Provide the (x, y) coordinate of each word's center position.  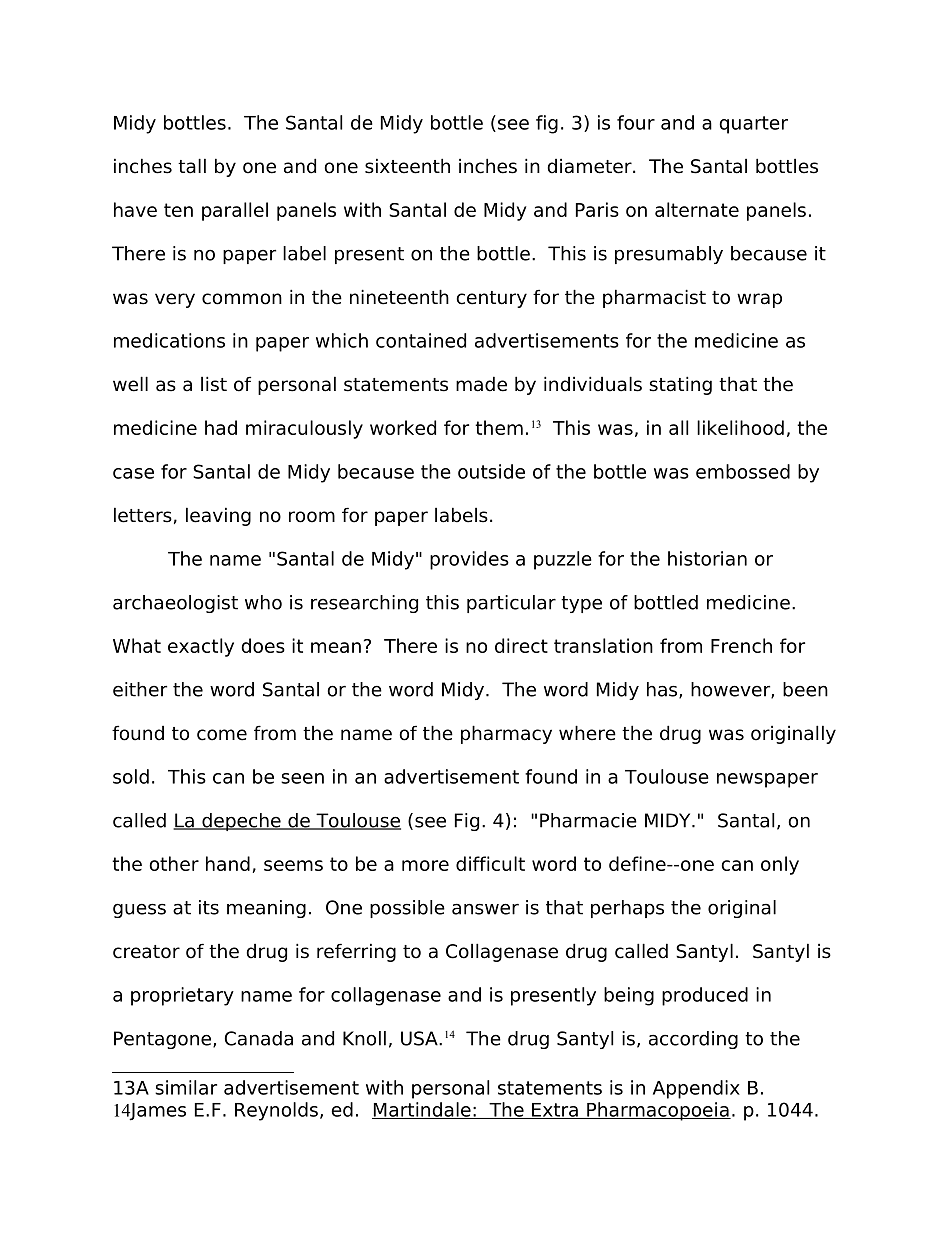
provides (469, 560)
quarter (753, 125)
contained (421, 340)
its (209, 907)
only (780, 865)
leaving (218, 516)
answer (485, 909)
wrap (759, 300)
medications (169, 340)
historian (707, 558)
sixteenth (407, 166)
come (222, 735)
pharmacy (506, 734)
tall (192, 166)
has (663, 690)
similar (186, 1087)
